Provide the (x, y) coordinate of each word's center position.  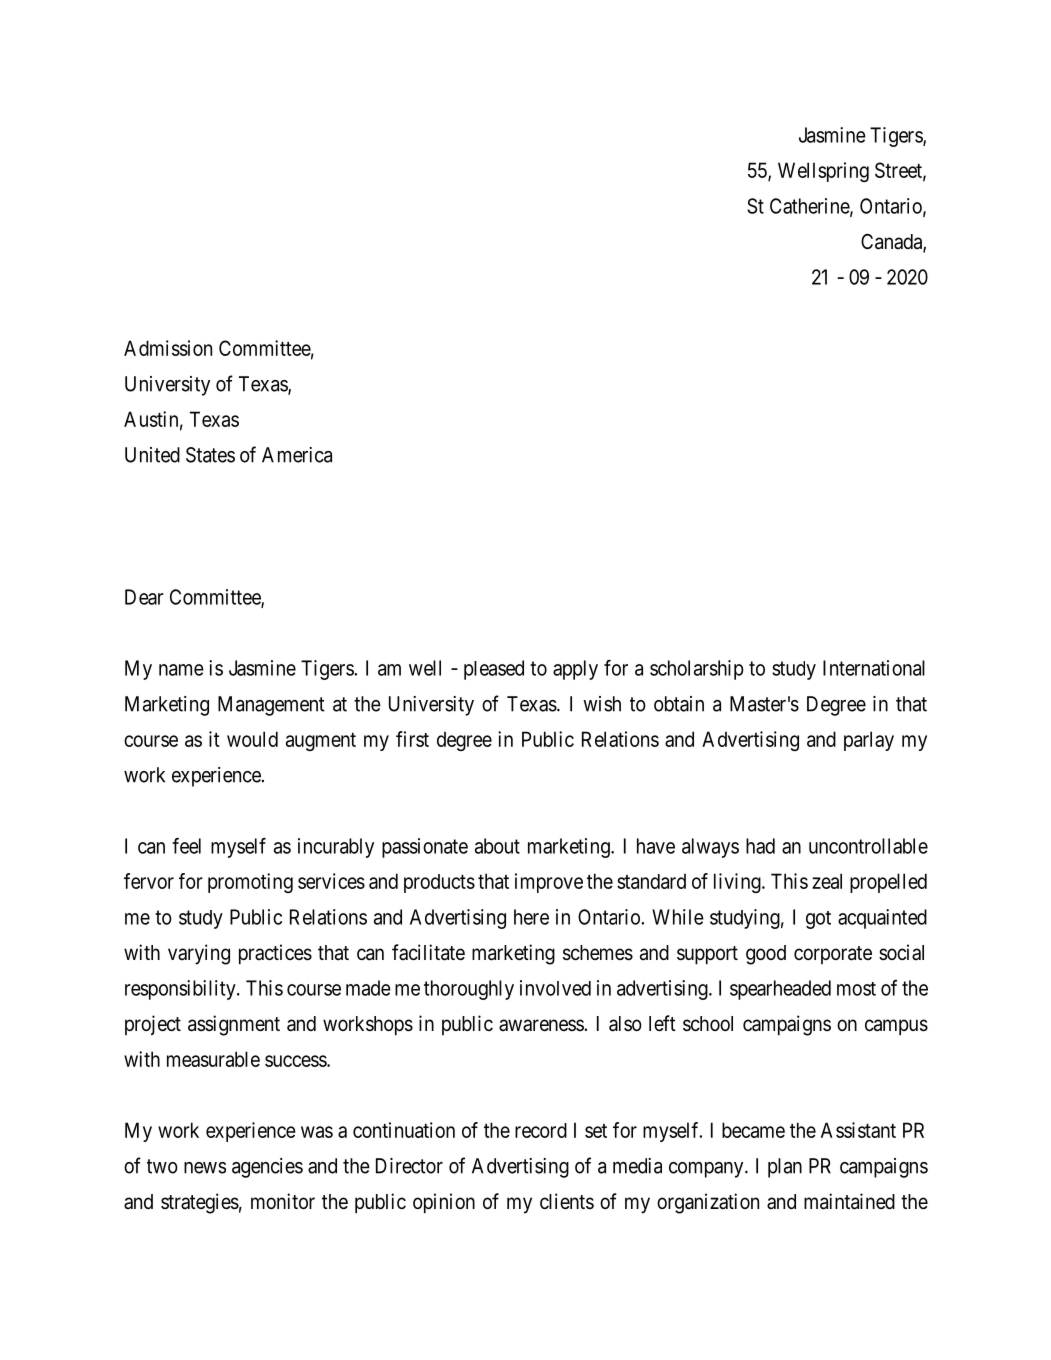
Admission (168, 348)
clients (567, 1201)
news (205, 1168)
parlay (869, 741)
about (497, 846)
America (297, 455)
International (874, 668)
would (252, 739)
